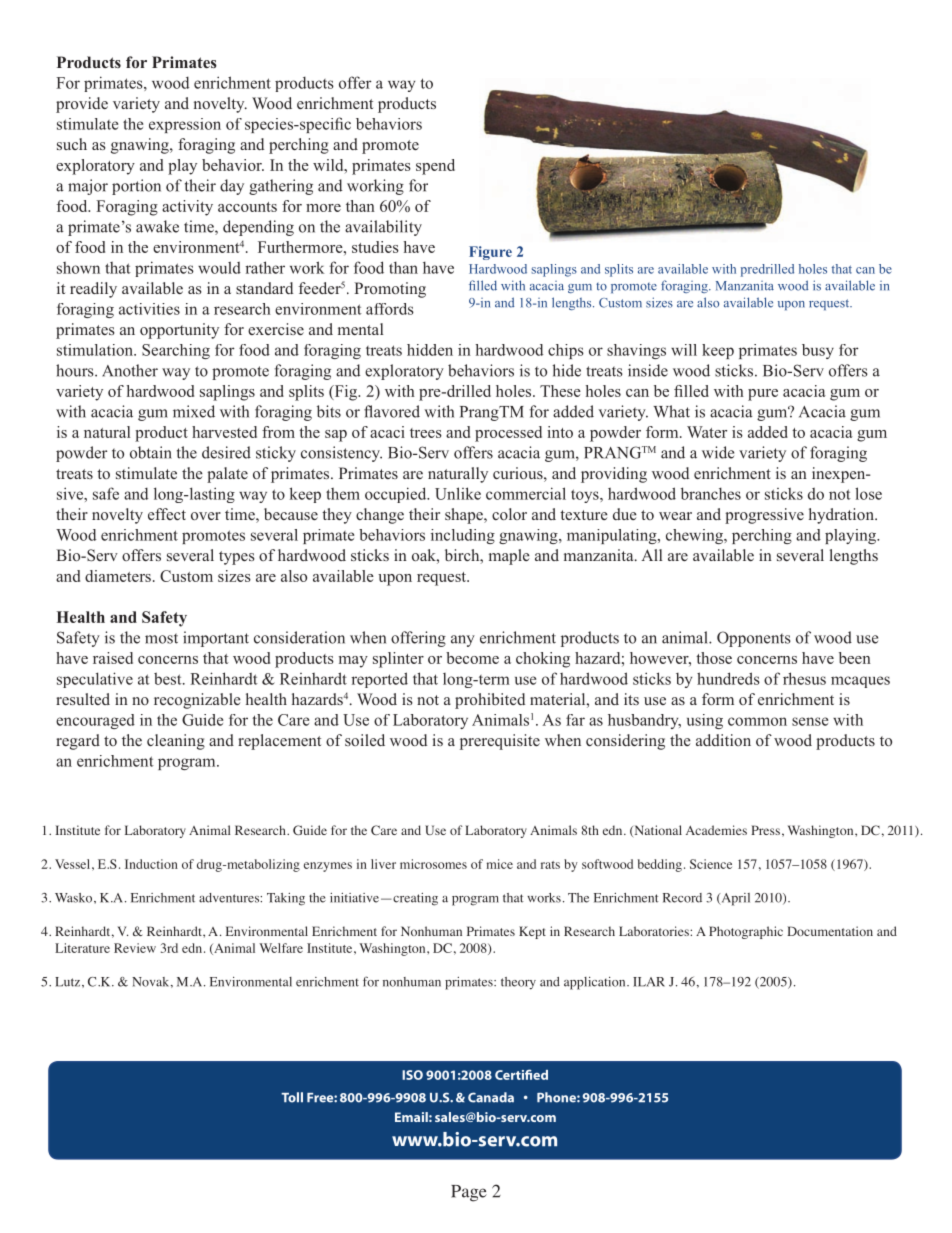 This screenshot has width=952, height=1233. Describe the element at coordinates (491, 1097) in the screenshot. I see `Canada` at that location.
